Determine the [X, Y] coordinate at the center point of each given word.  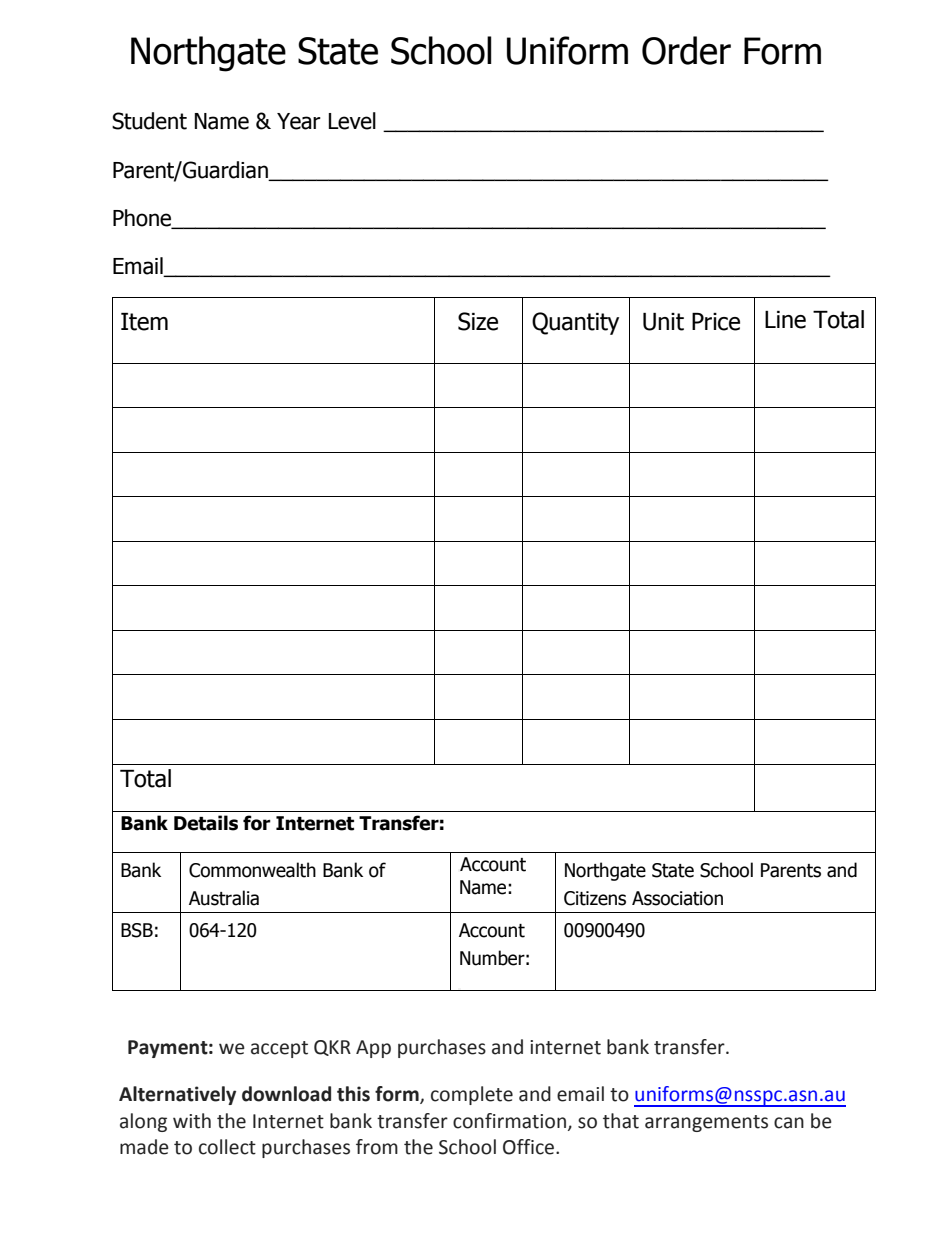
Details [206, 823]
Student [149, 121]
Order [686, 50]
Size [478, 321]
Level [352, 121]
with [192, 1121]
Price [716, 322]
